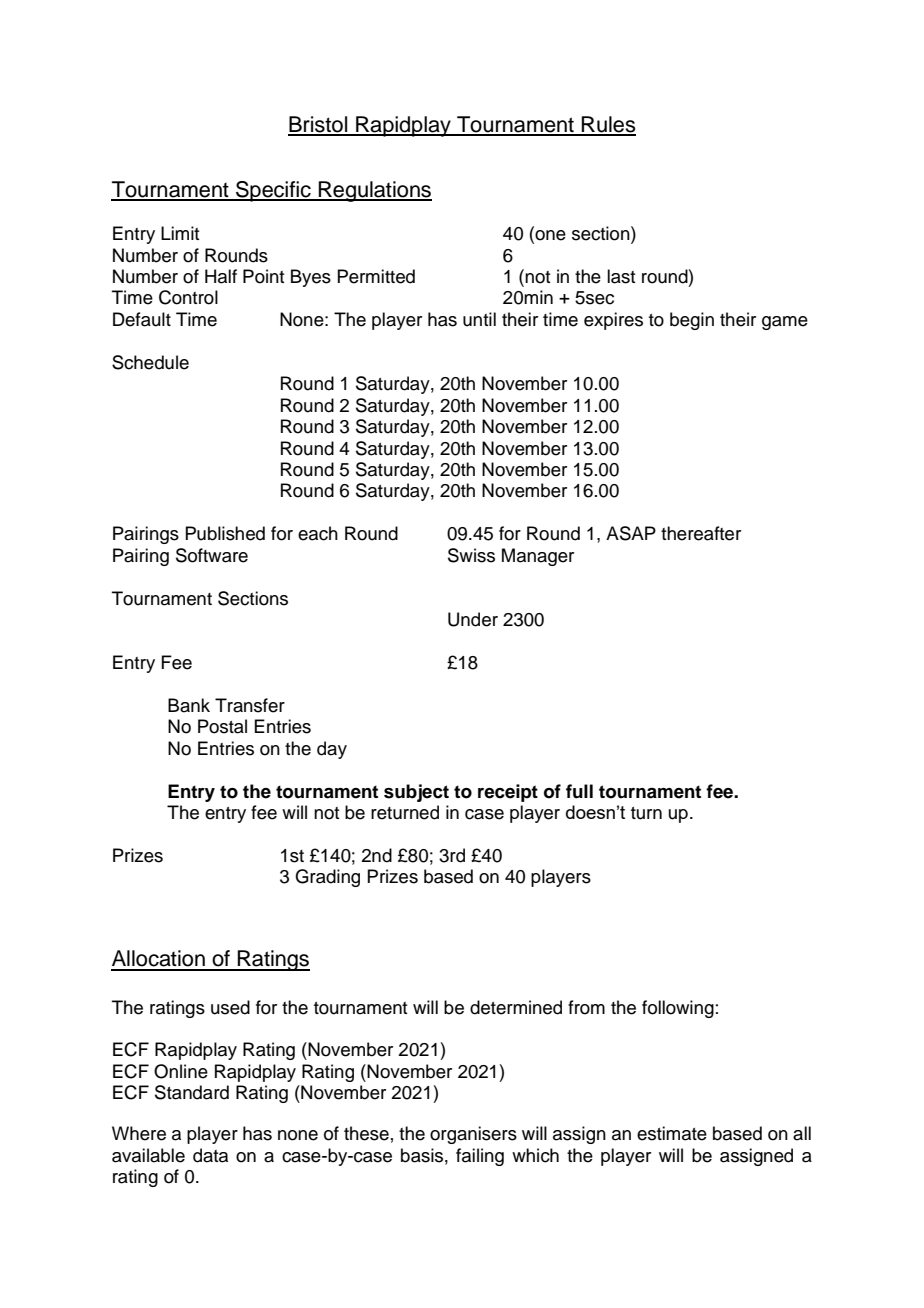  What do you see at coordinates (701, 533) in the image?
I see `thereafter` at bounding box center [701, 533].
